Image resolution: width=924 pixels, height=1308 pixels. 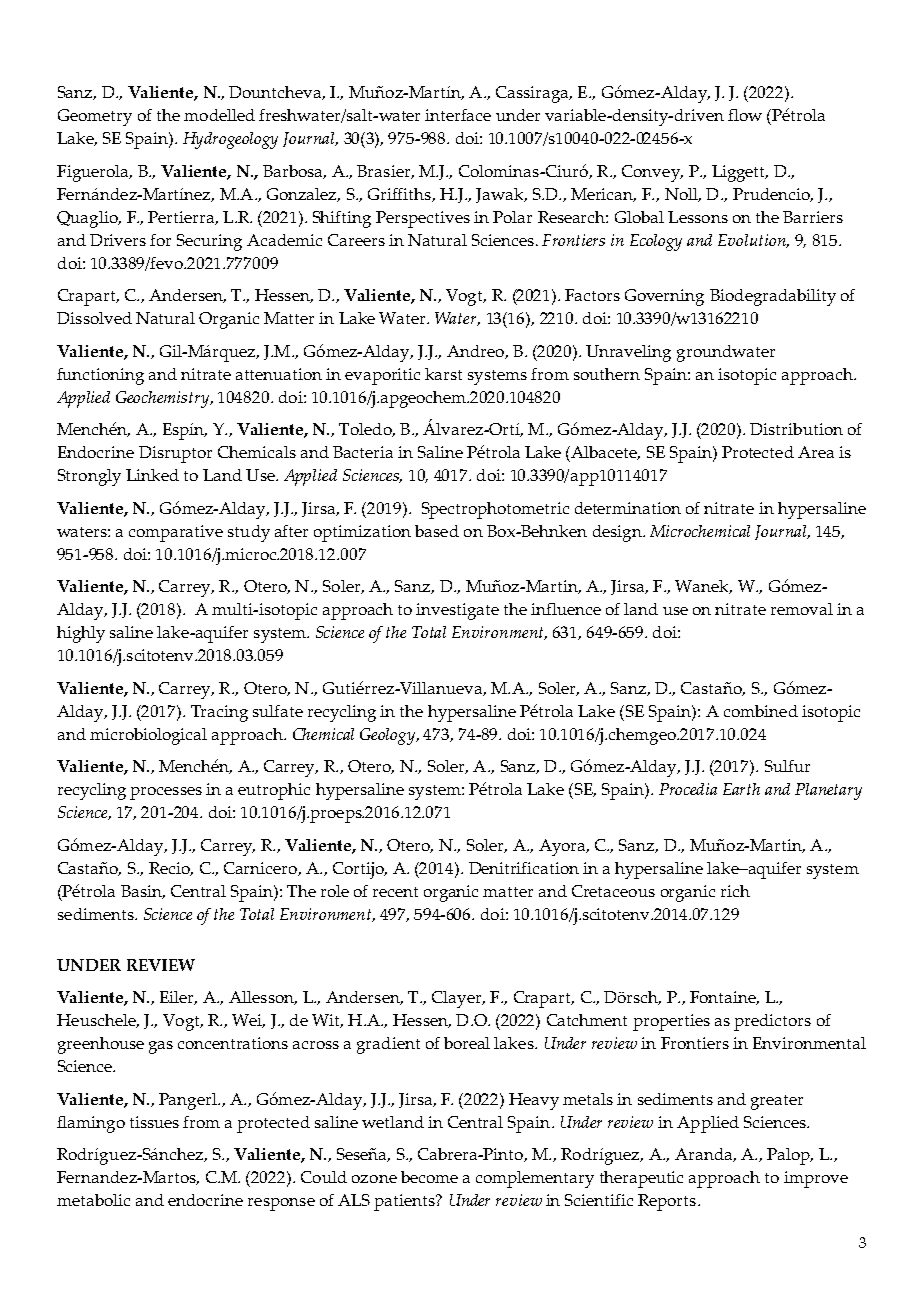 What do you see at coordinates (761, 711) in the page?
I see `combined` at bounding box center [761, 711].
